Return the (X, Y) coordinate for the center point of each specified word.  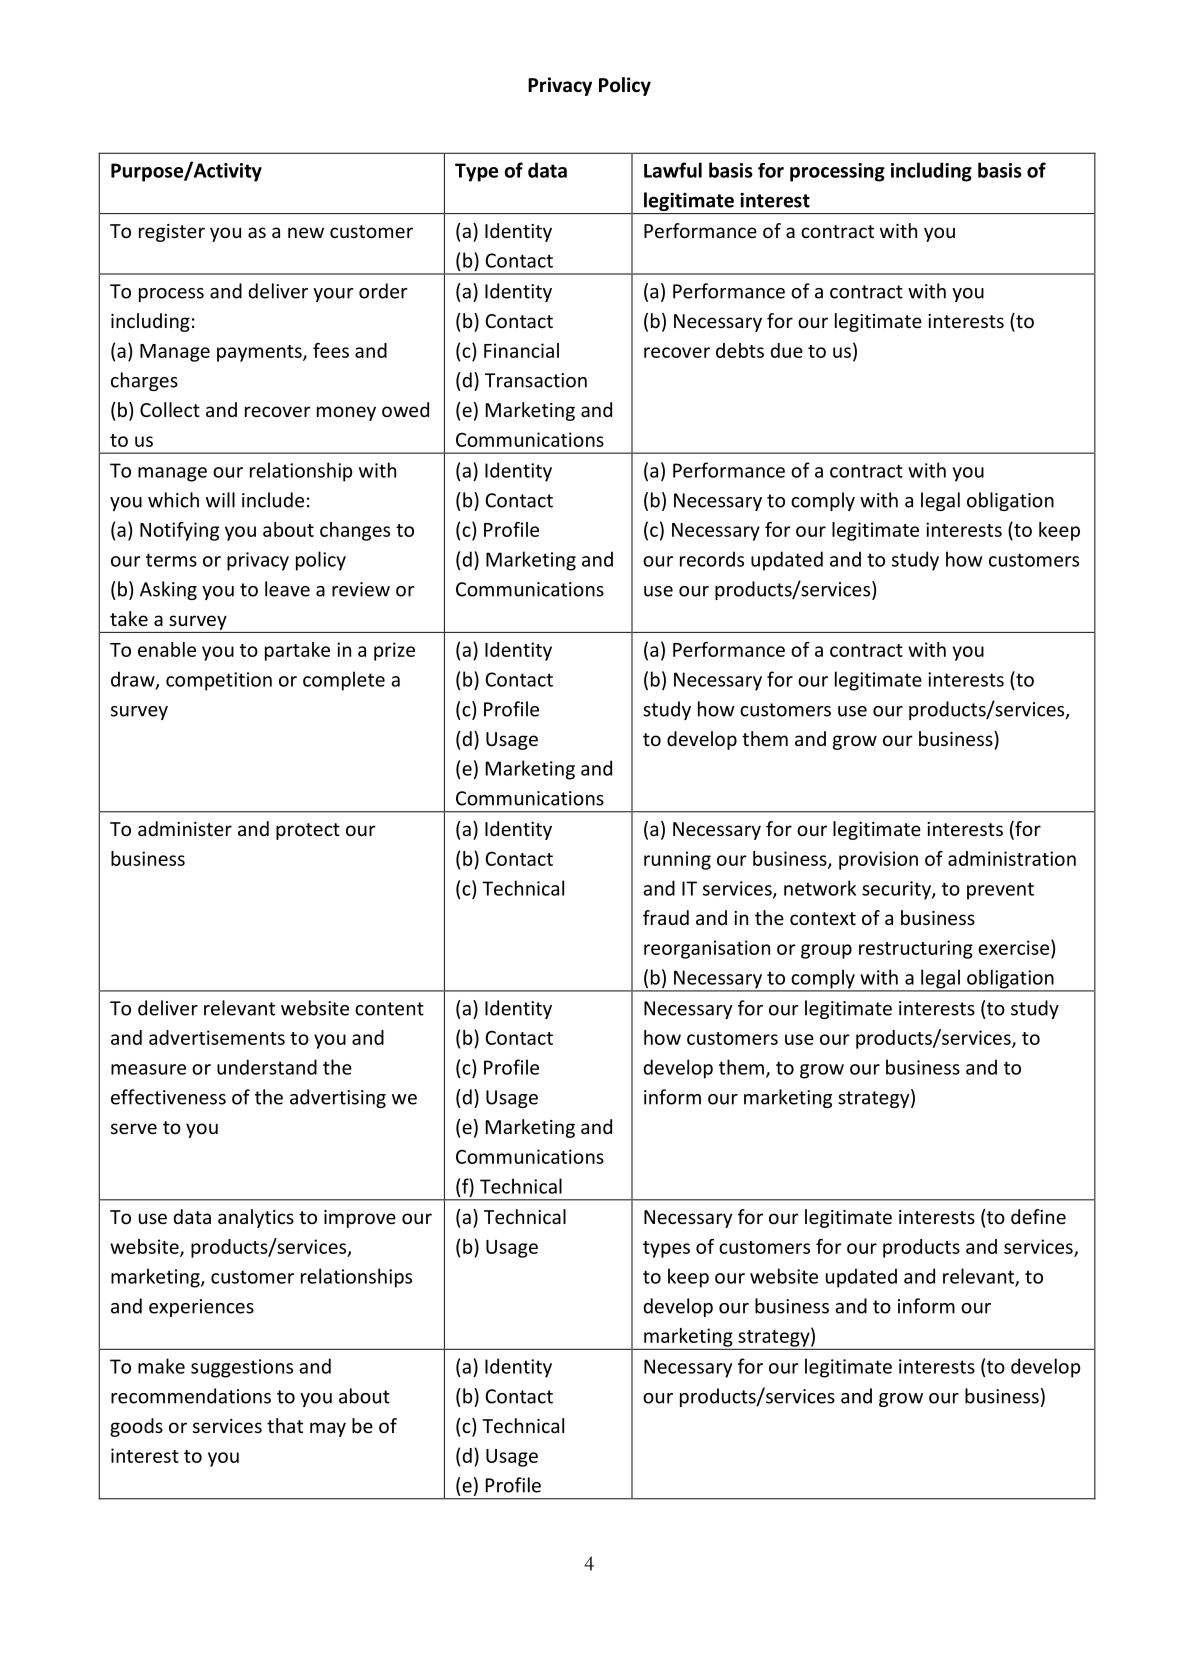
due (786, 350)
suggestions (242, 1368)
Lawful (673, 170)
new (306, 232)
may (328, 1429)
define (1038, 1216)
